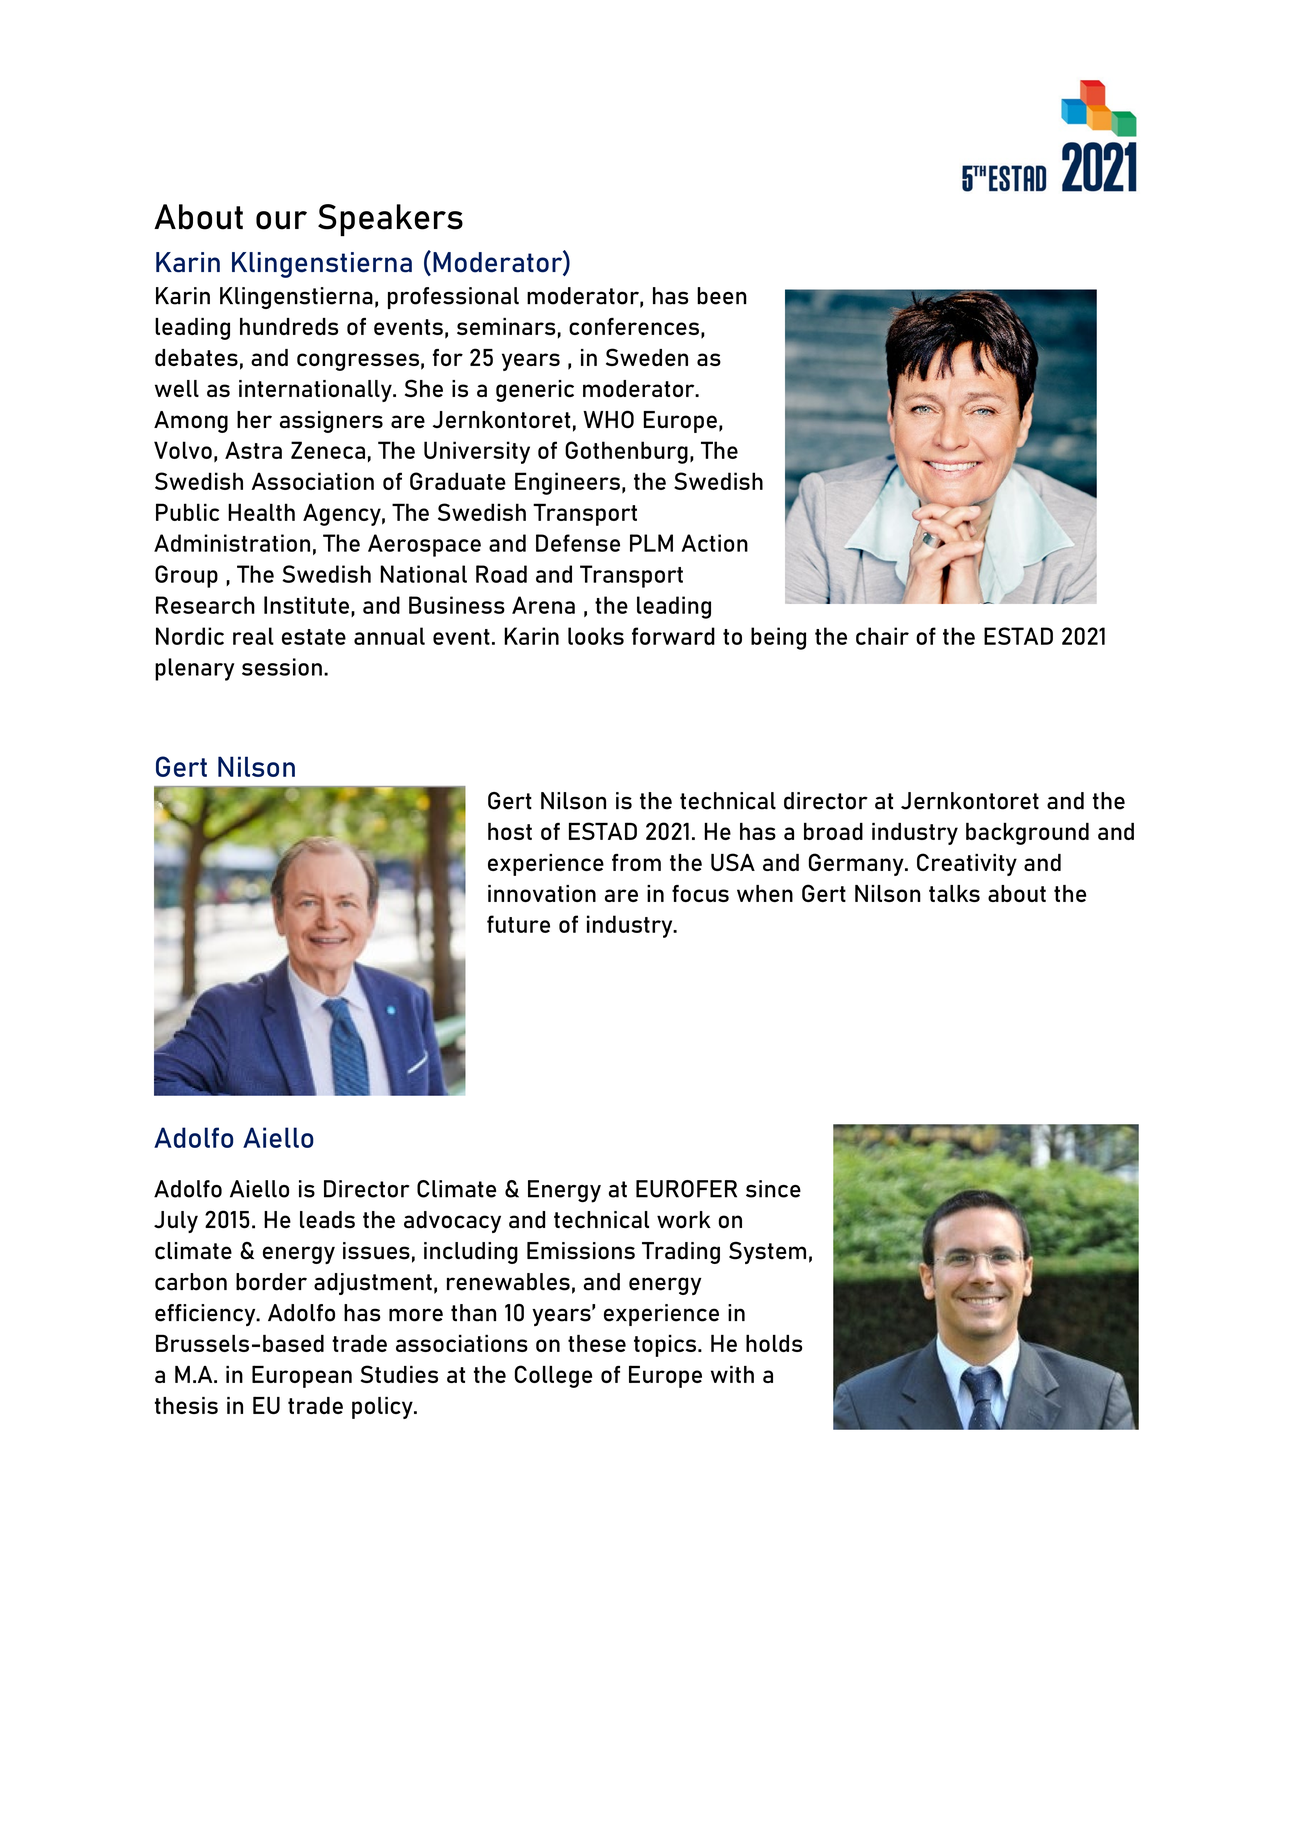 The width and height of the screenshot is (1294, 1830). Describe the element at coordinates (634, 326) in the screenshot. I see `conferences` at that location.
